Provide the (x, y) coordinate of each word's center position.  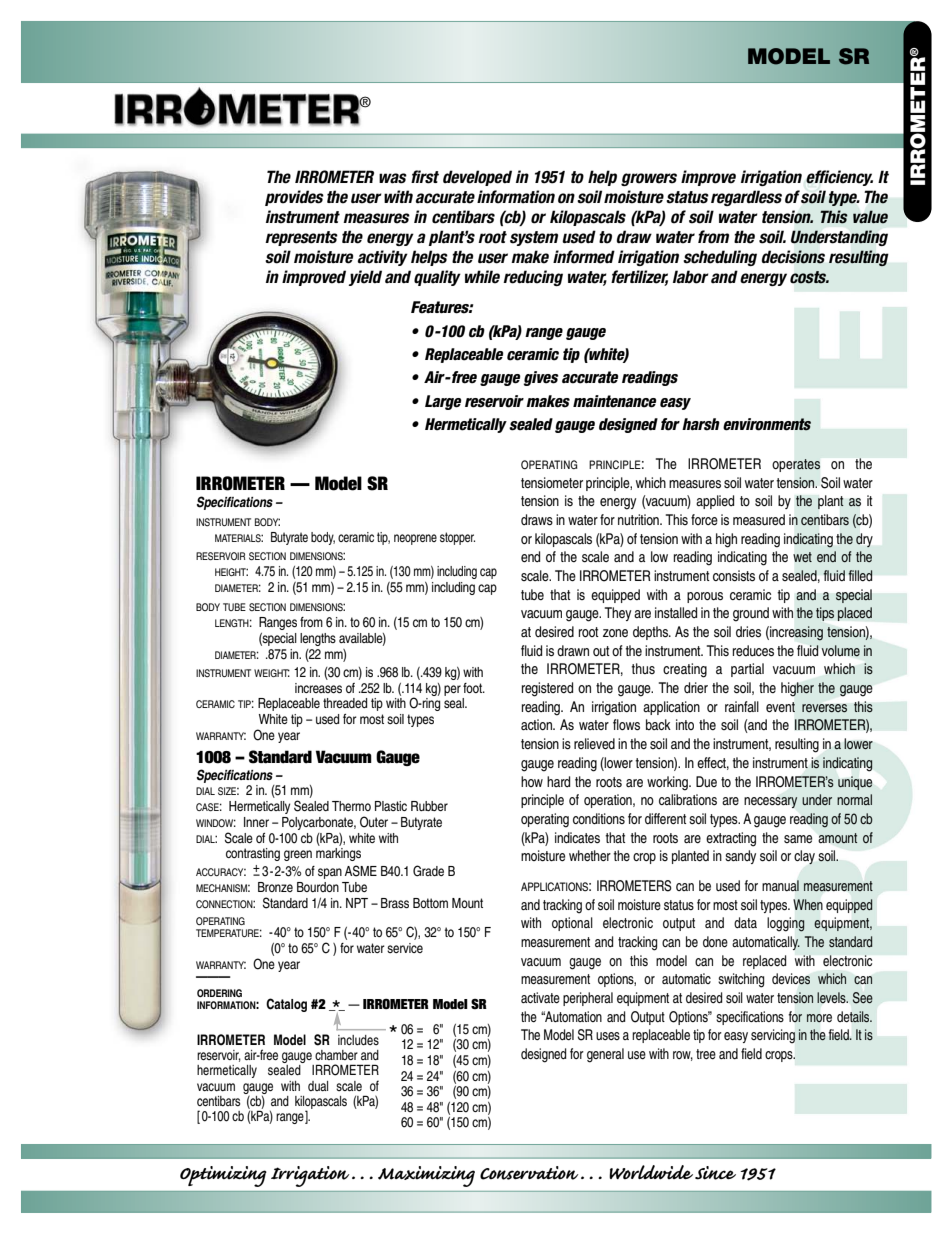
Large (443, 402)
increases (318, 688)
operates (796, 465)
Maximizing (426, 1176)
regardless (746, 198)
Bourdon (318, 887)
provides (294, 198)
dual (318, 1086)
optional (572, 924)
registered (547, 689)
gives (541, 378)
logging (786, 924)
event (780, 707)
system (534, 238)
